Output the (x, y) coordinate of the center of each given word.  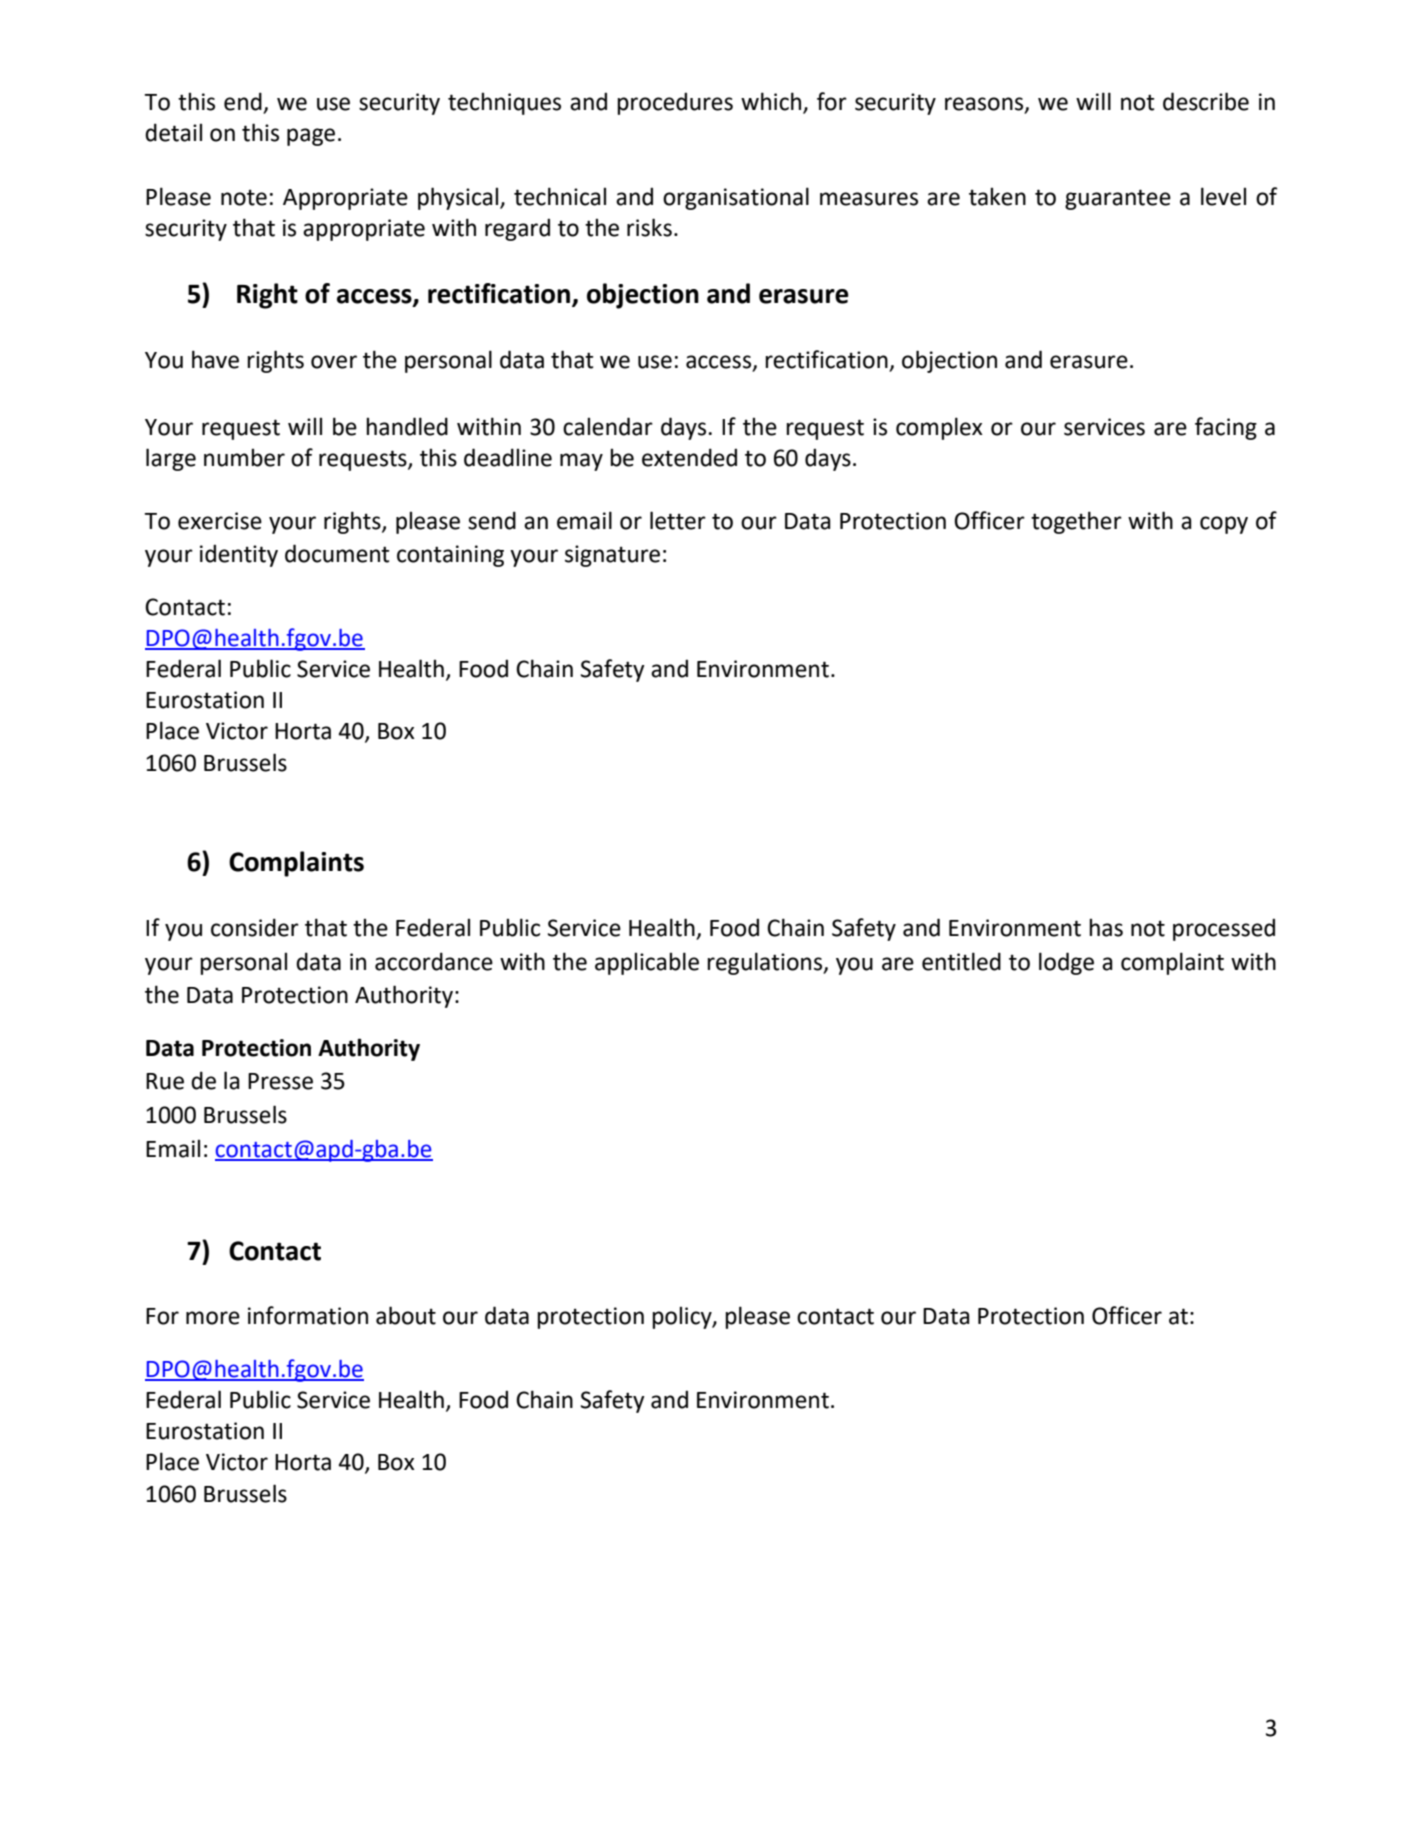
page (311, 137)
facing (1226, 428)
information (308, 1315)
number (244, 457)
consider (255, 927)
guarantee (1118, 199)
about (406, 1315)
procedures (675, 103)
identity (239, 555)
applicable (647, 963)
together (1076, 522)
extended (689, 457)
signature (612, 556)
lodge (1066, 963)
